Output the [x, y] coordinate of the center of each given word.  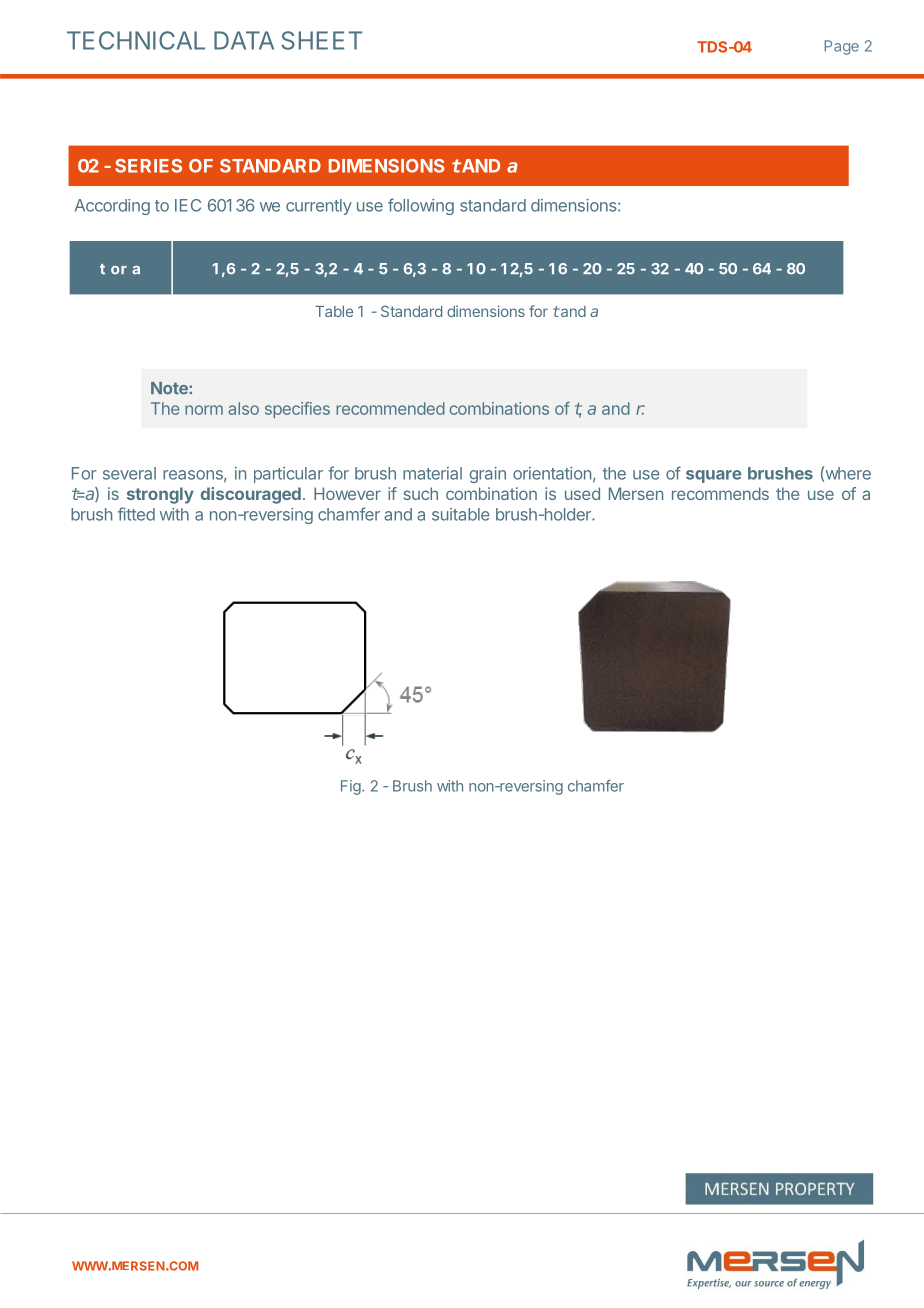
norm [204, 410]
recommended [390, 408]
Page [841, 47]
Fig [351, 787]
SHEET [321, 40]
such [421, 493]
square [713, 476]
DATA [244, 40]
